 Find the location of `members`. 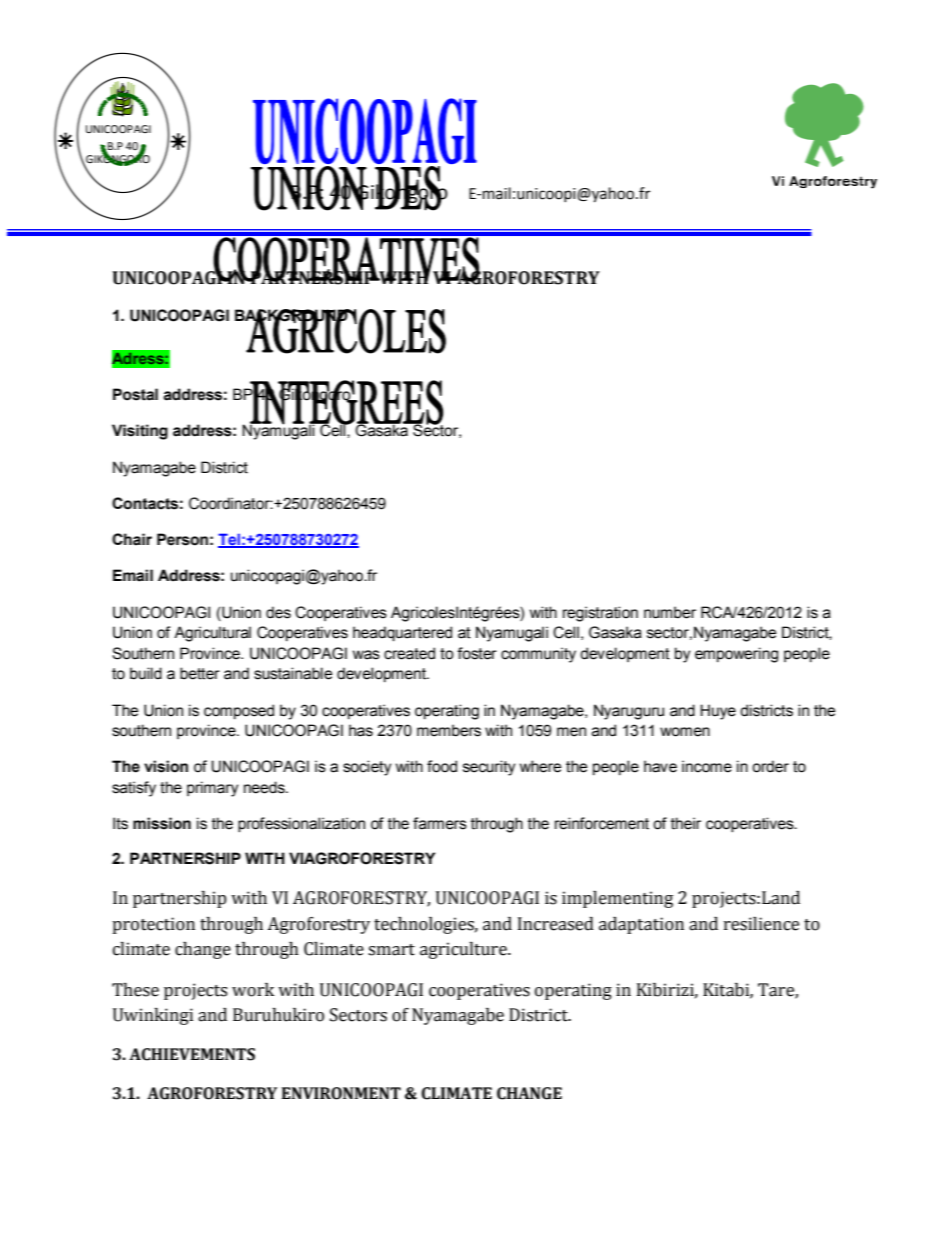

members is located at coordinates (449, 730).
